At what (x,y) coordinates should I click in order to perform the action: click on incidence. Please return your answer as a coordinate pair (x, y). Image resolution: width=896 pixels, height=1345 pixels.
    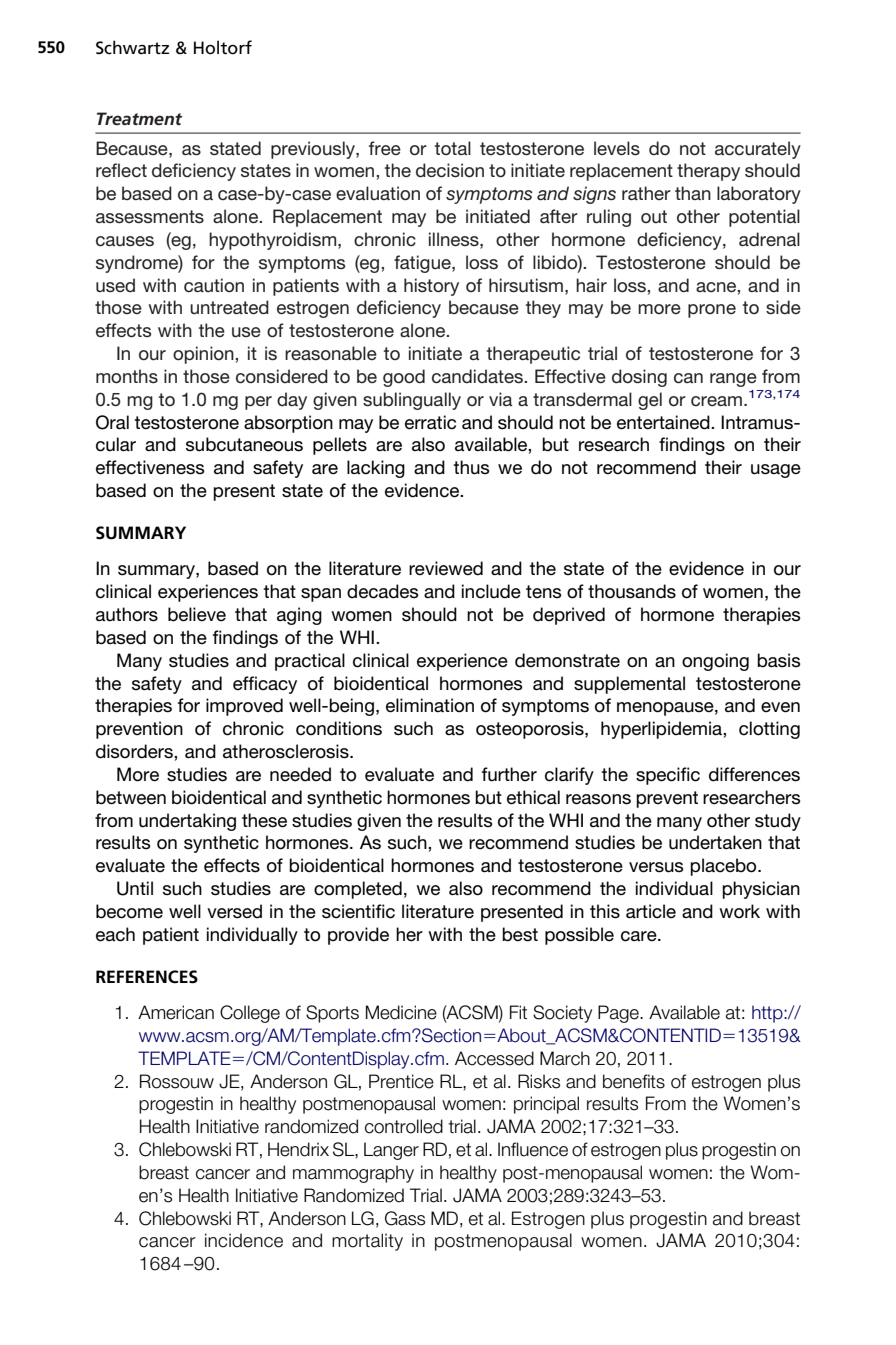
    Looking at the image, I should click on (244, 1240).
